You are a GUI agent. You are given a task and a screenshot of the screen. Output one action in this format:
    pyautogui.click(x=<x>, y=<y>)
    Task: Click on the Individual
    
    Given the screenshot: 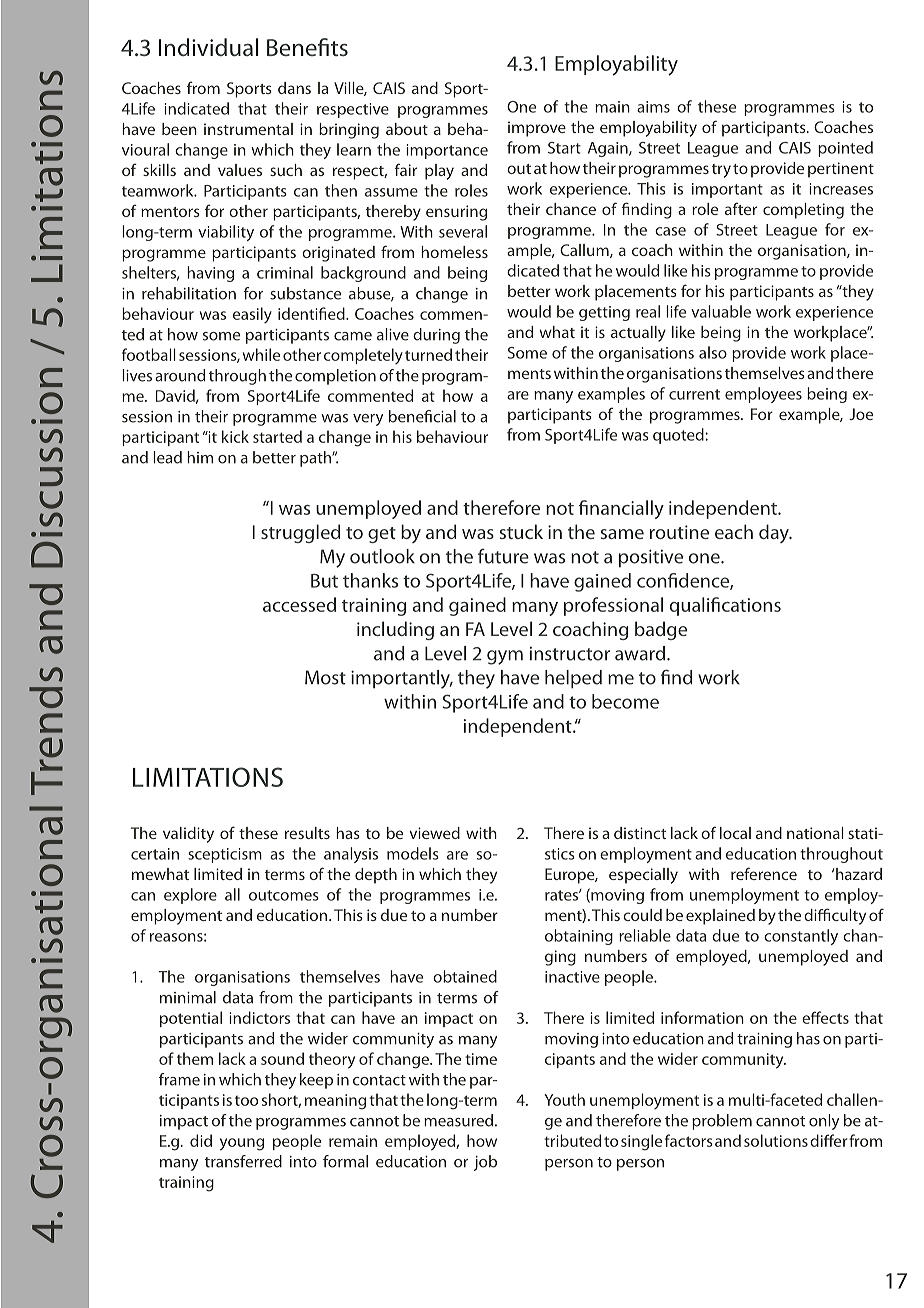 What is the action you would take?
    pyautogui.click(x=209, y=47)
